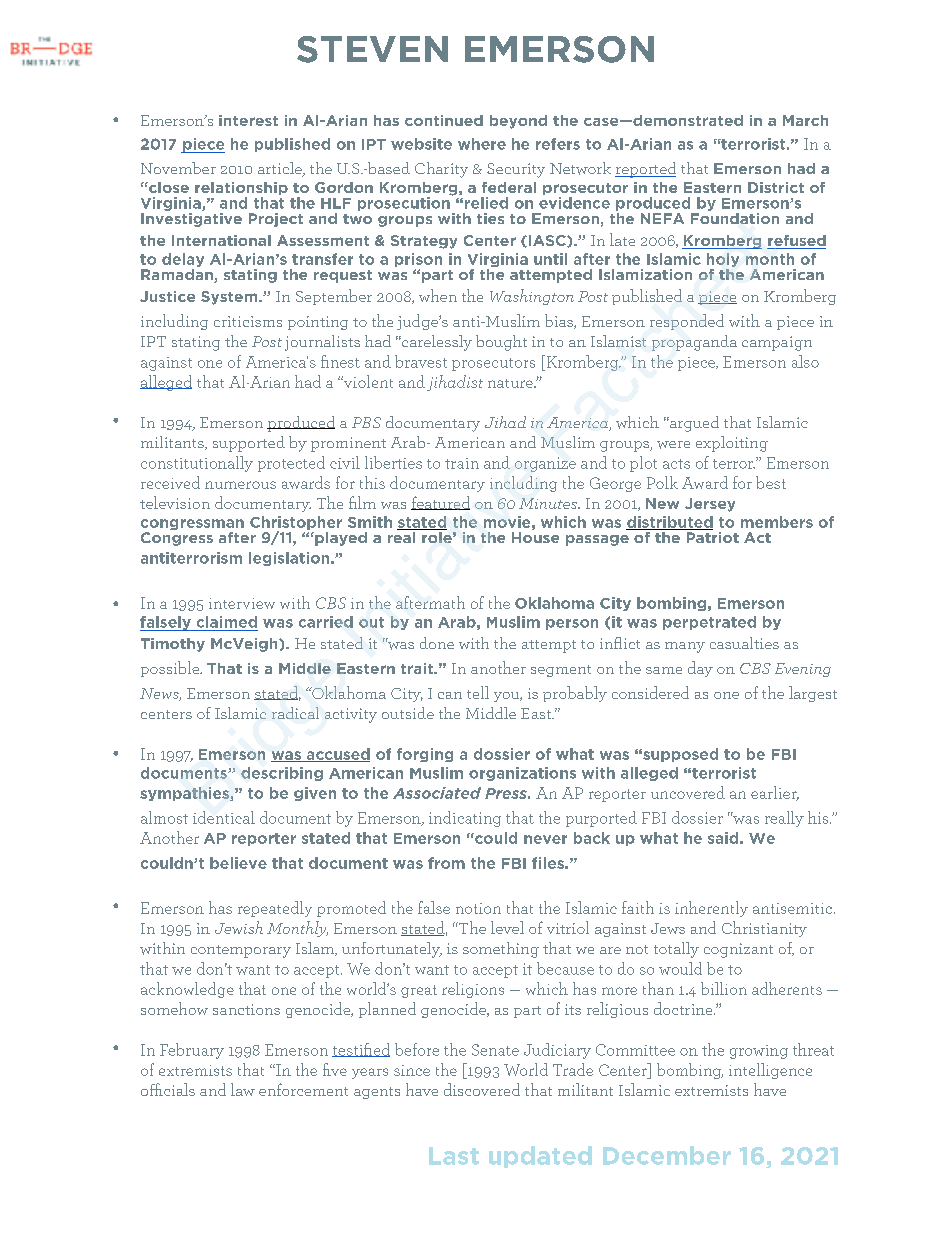 This document has width=952, height=1233. I want to click on bought, so click(501, 343).
